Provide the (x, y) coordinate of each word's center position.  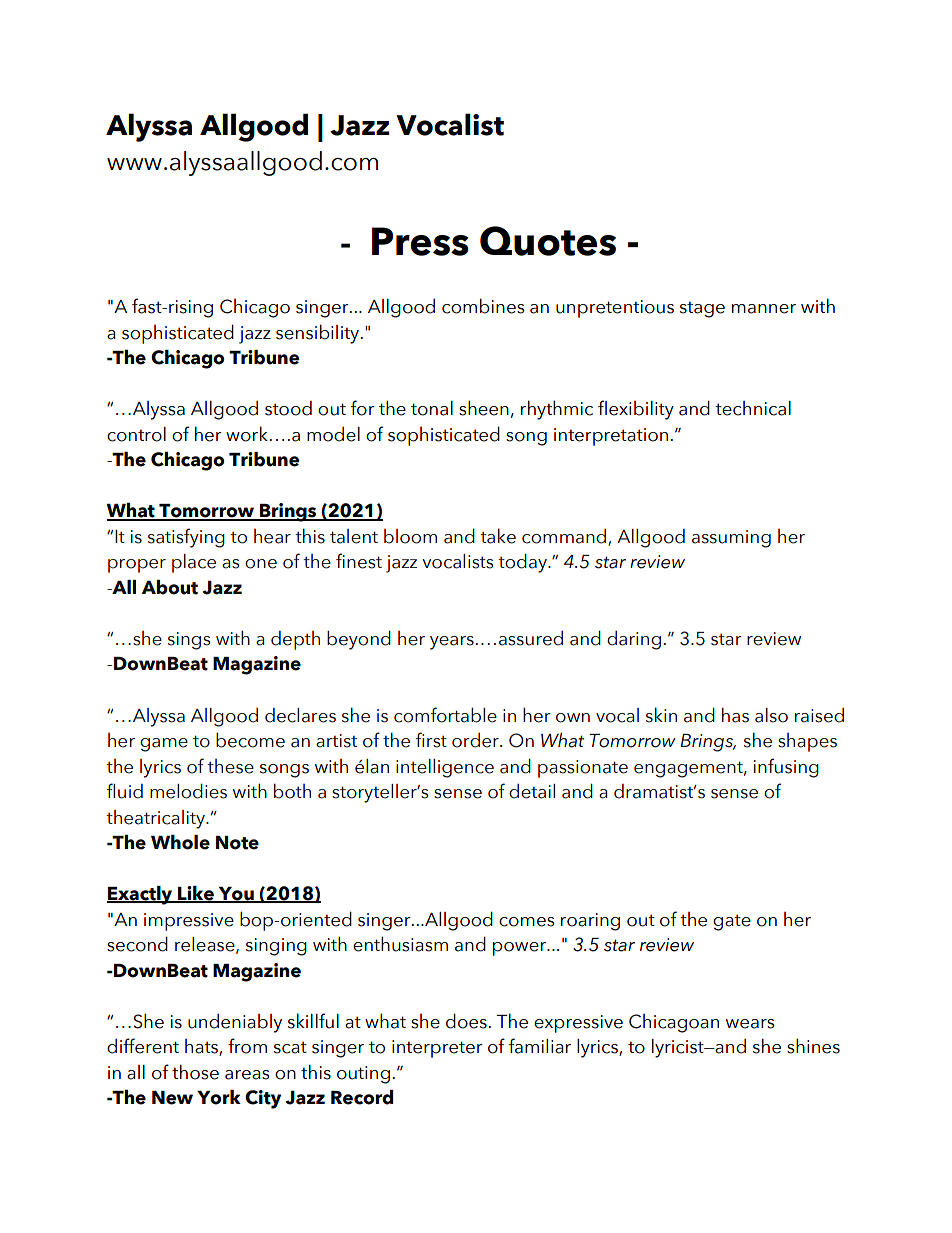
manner (764, 309)
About (170, 587)
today (523, 563)
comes (527, 922)
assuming (731, 539)
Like (196, 894)
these (230, 766)
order (476, 740)
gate (732, 922)
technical (753, 408)
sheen (484, 408)
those (195, 1072)
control (136, 434)
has (735, 715)
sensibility (319, 334)
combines (483, 306)
